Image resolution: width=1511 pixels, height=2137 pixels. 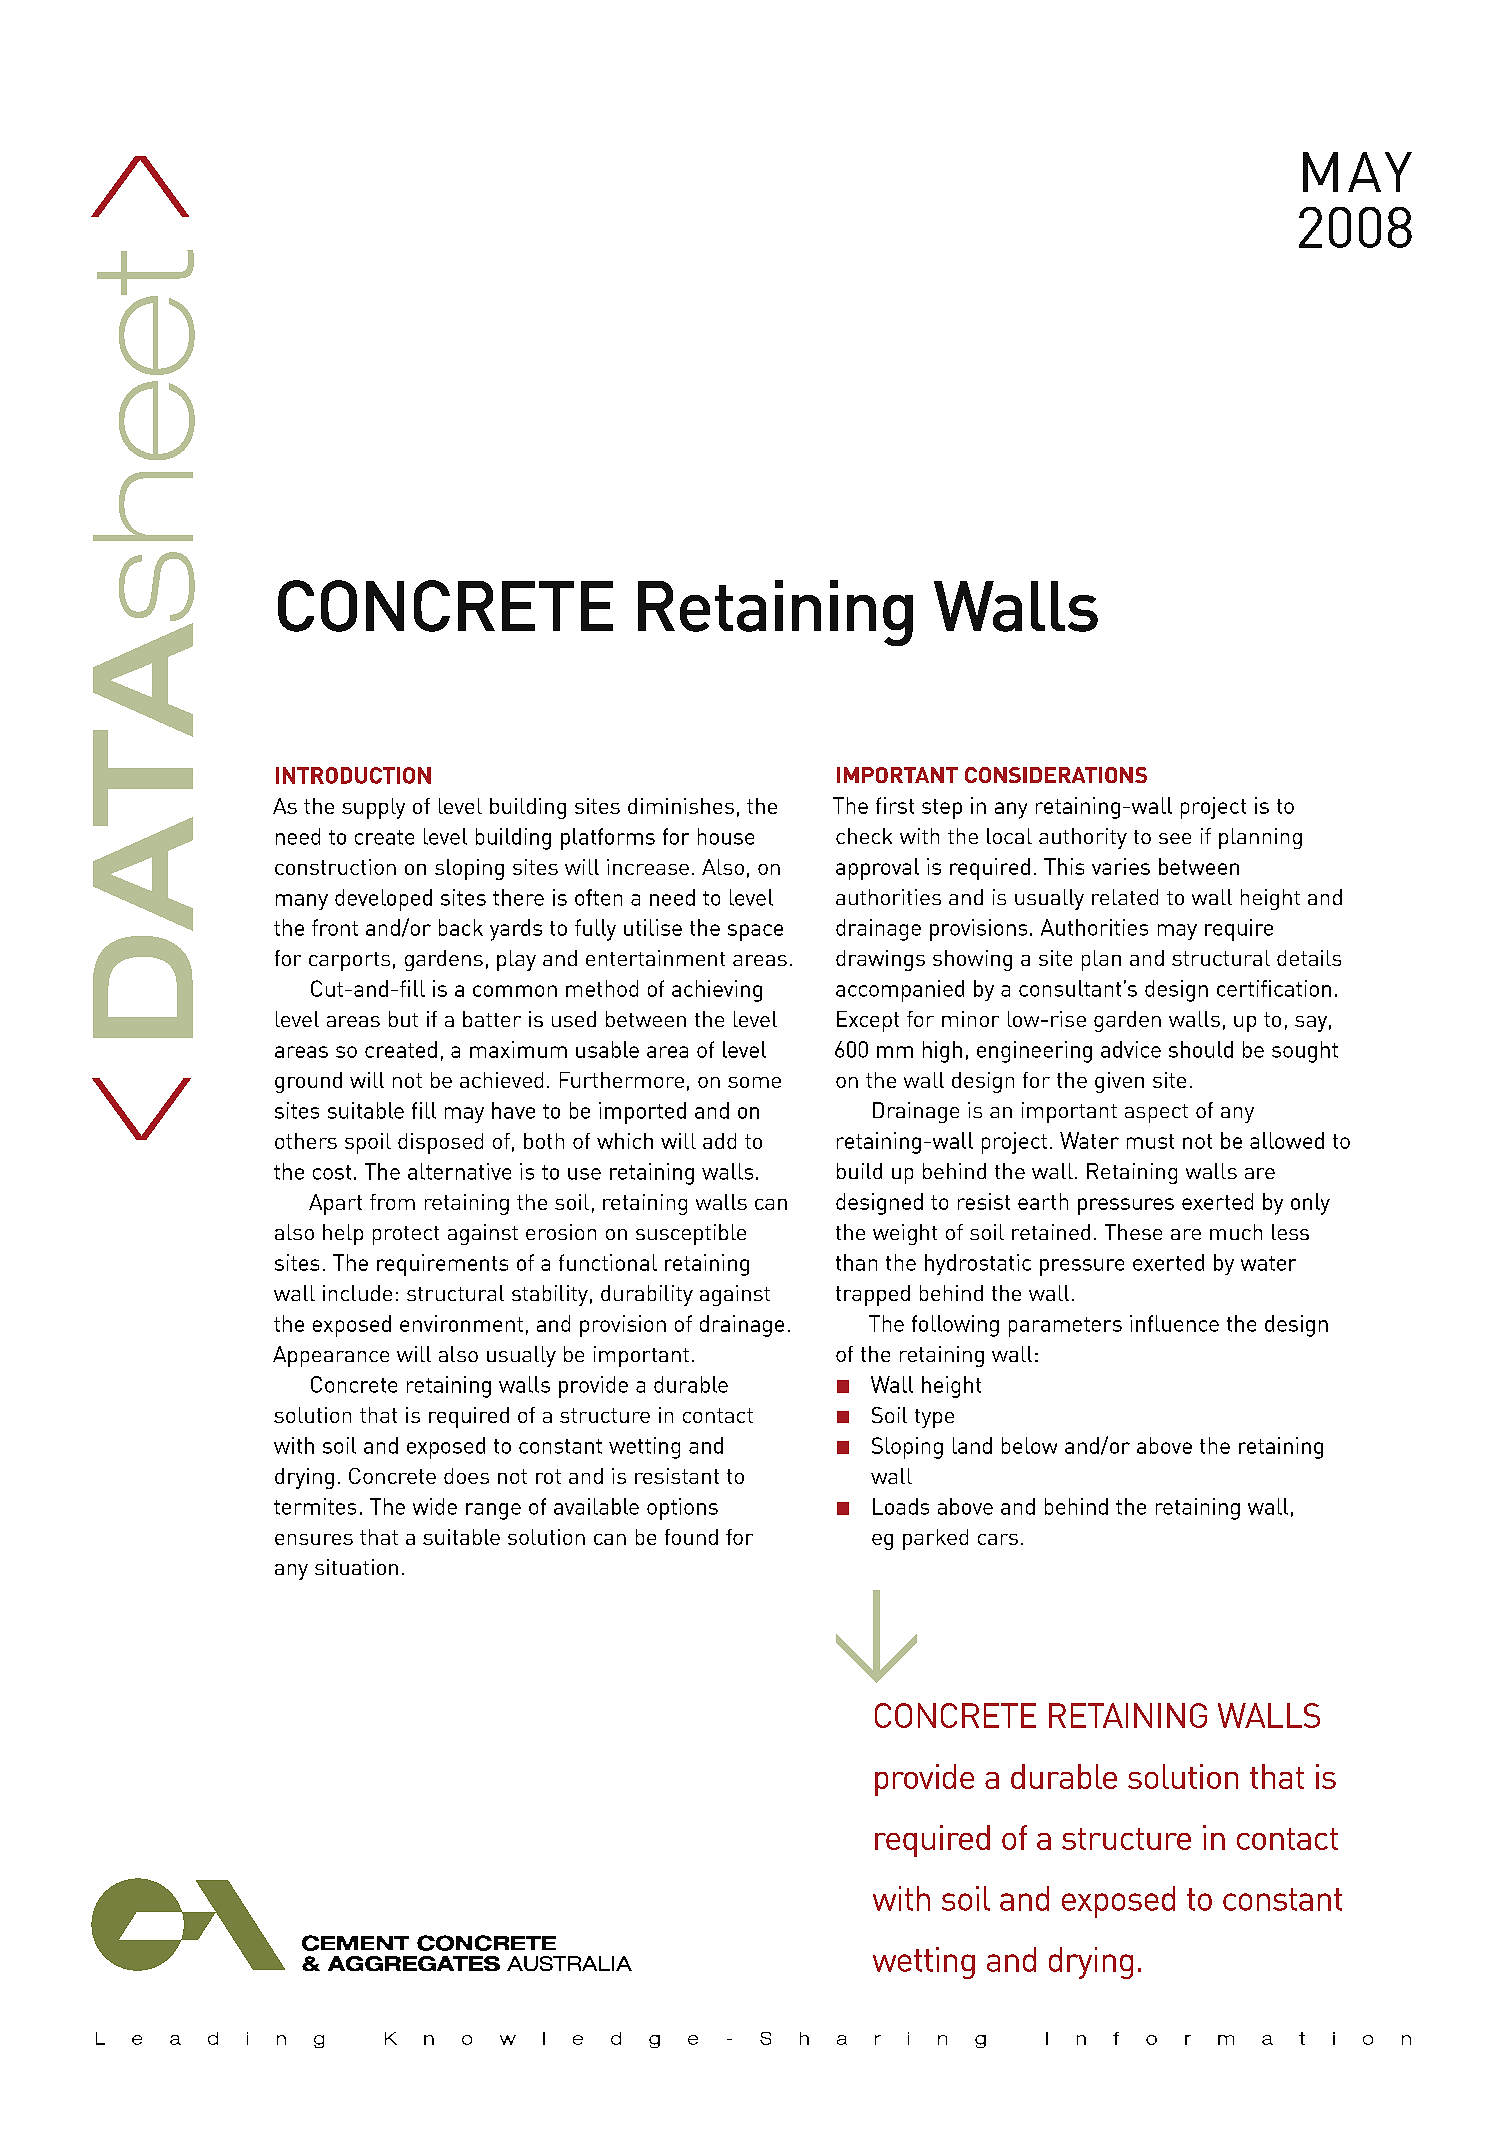 I want to click on see, so click(x=1175, y=838).
